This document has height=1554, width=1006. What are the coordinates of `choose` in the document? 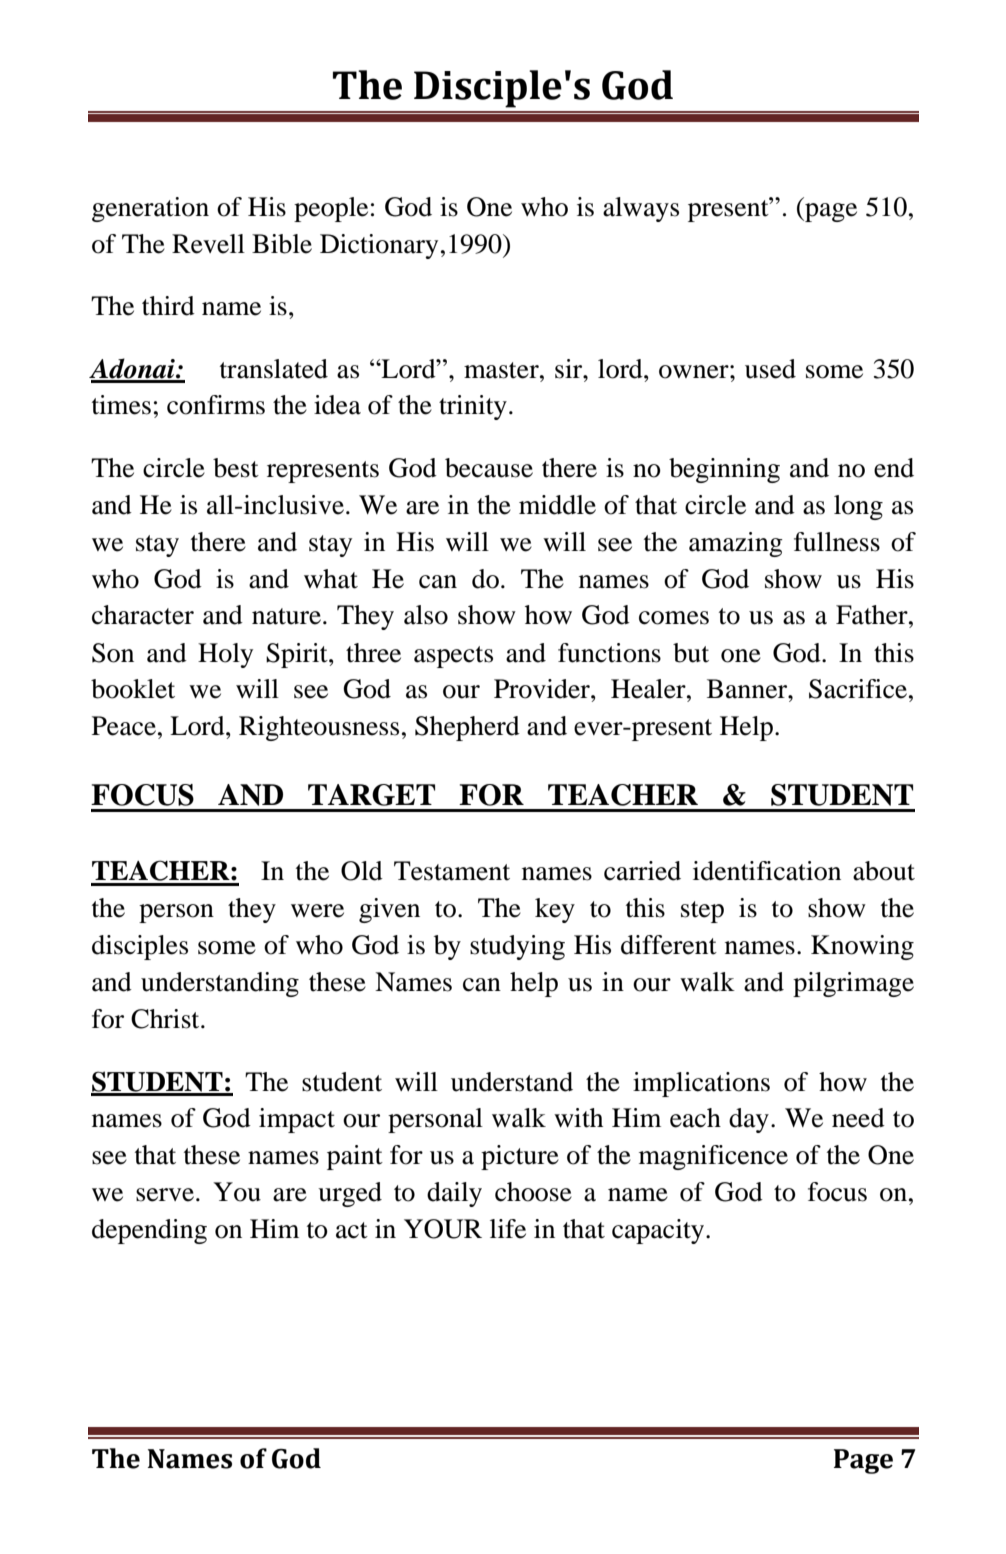 It's located at (533, 1192).
